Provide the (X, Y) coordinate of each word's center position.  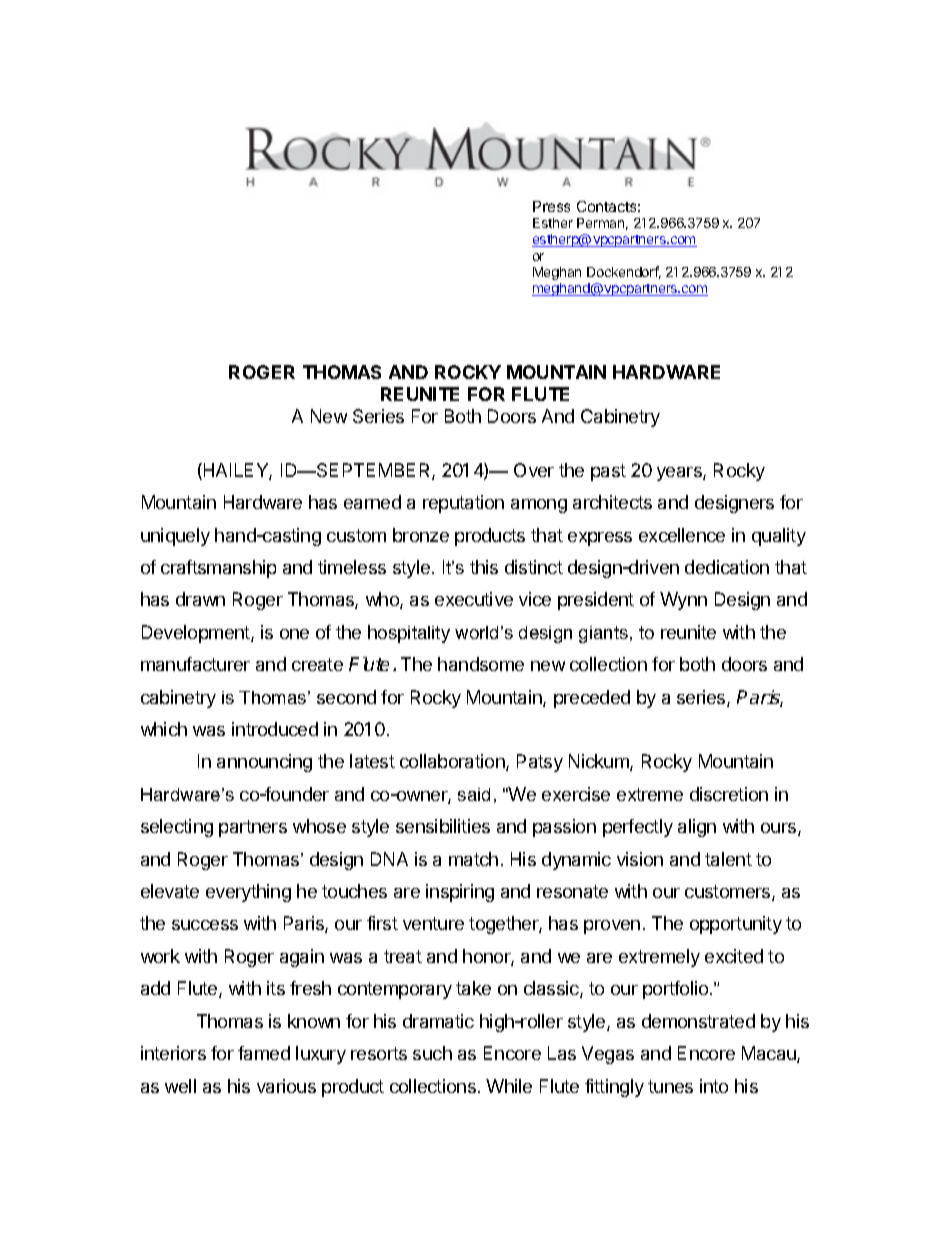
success (205, 925)
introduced (275, 729)
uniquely (175, 537)
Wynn (683, 601)
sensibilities (443, 826)
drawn (200, 599)
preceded (592, 699)
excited (734, 956)
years (680, 474)
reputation (463, 504)
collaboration (453, 762)
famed (264, 1053)
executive (474, 599)
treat (403, 956)
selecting (177, 828)
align (697, 828)
